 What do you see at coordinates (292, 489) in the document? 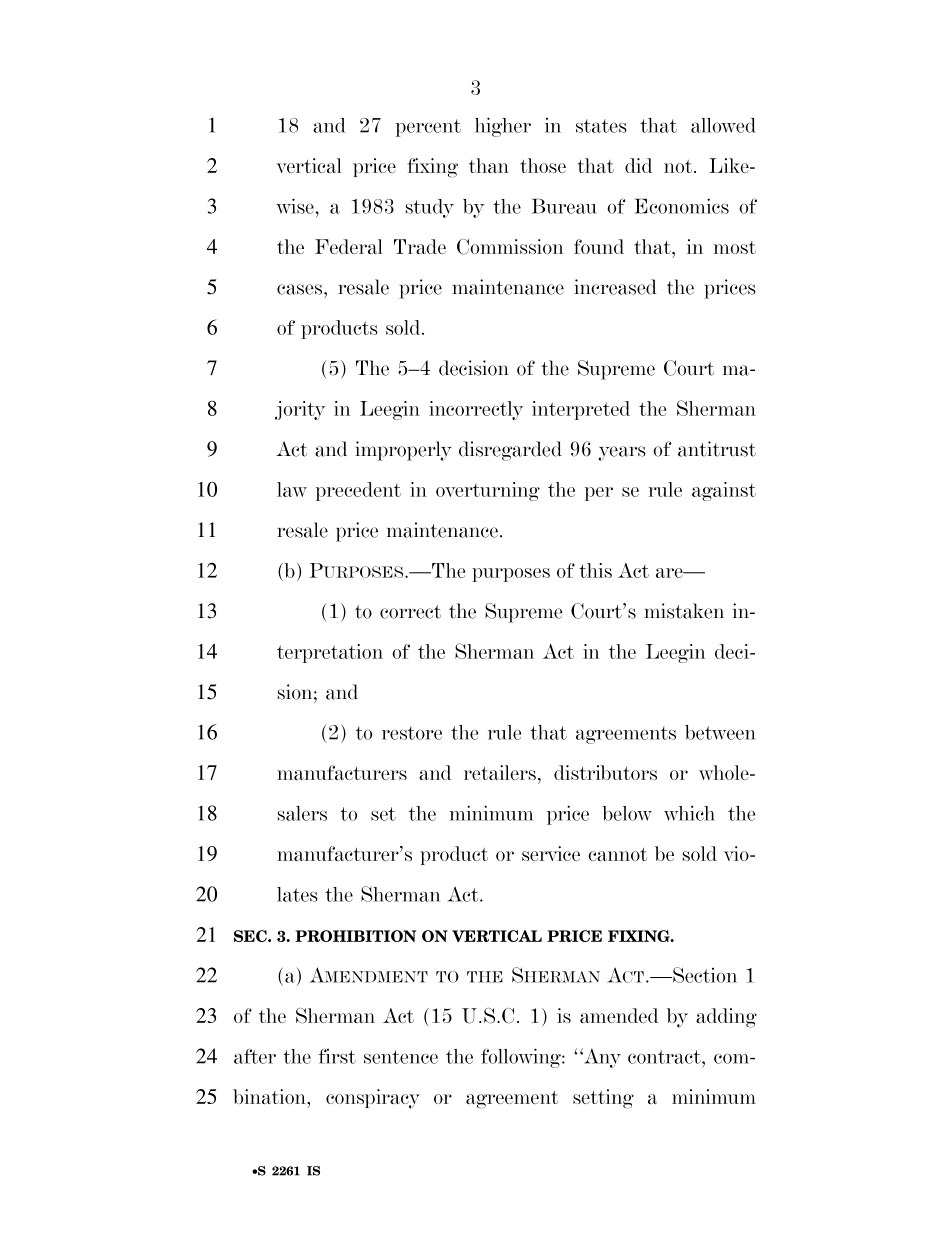
I see `law` at bounding box center [292, 489].
